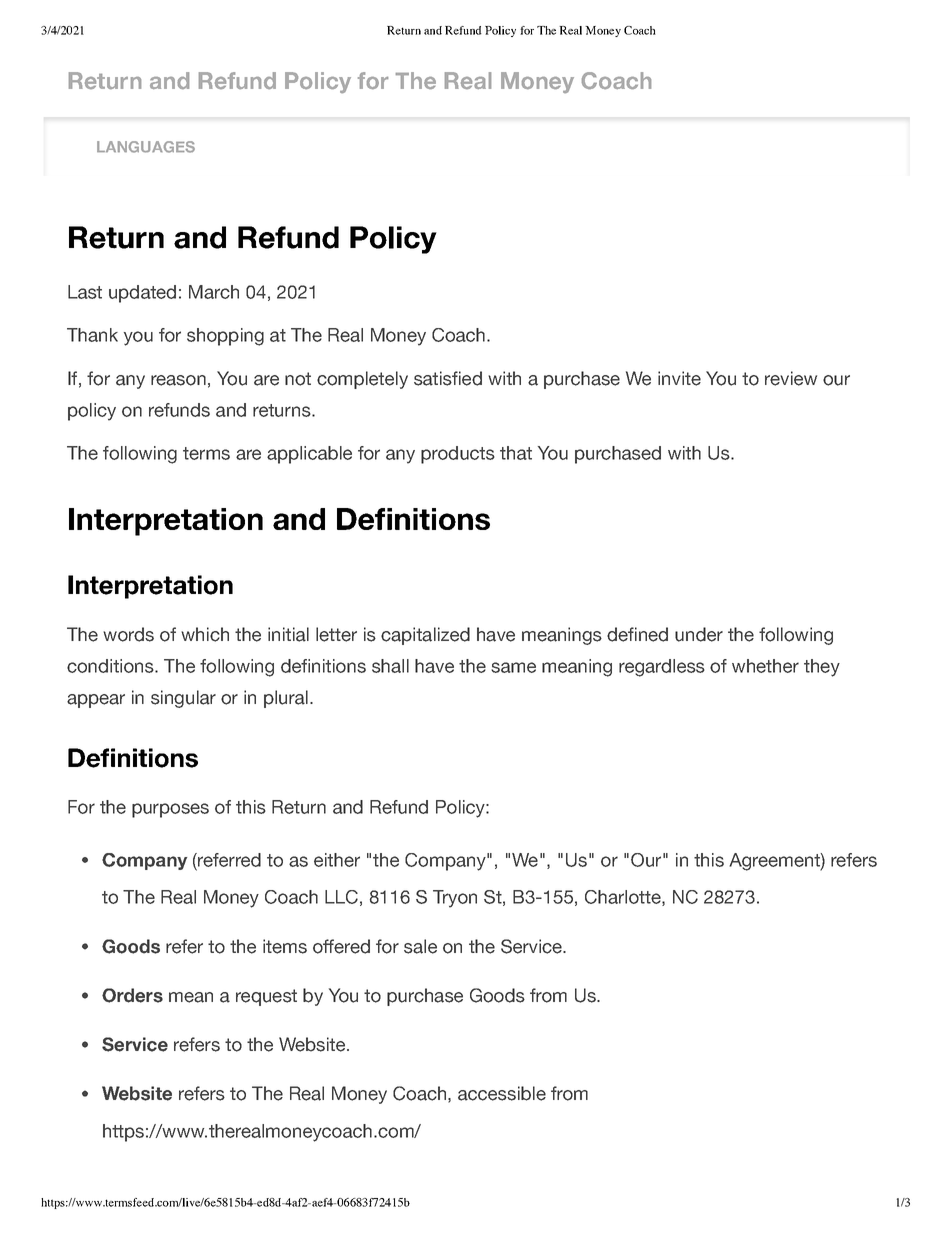 The image size is (952, 1233). I want to click on capitalized, so click(425, 636).
